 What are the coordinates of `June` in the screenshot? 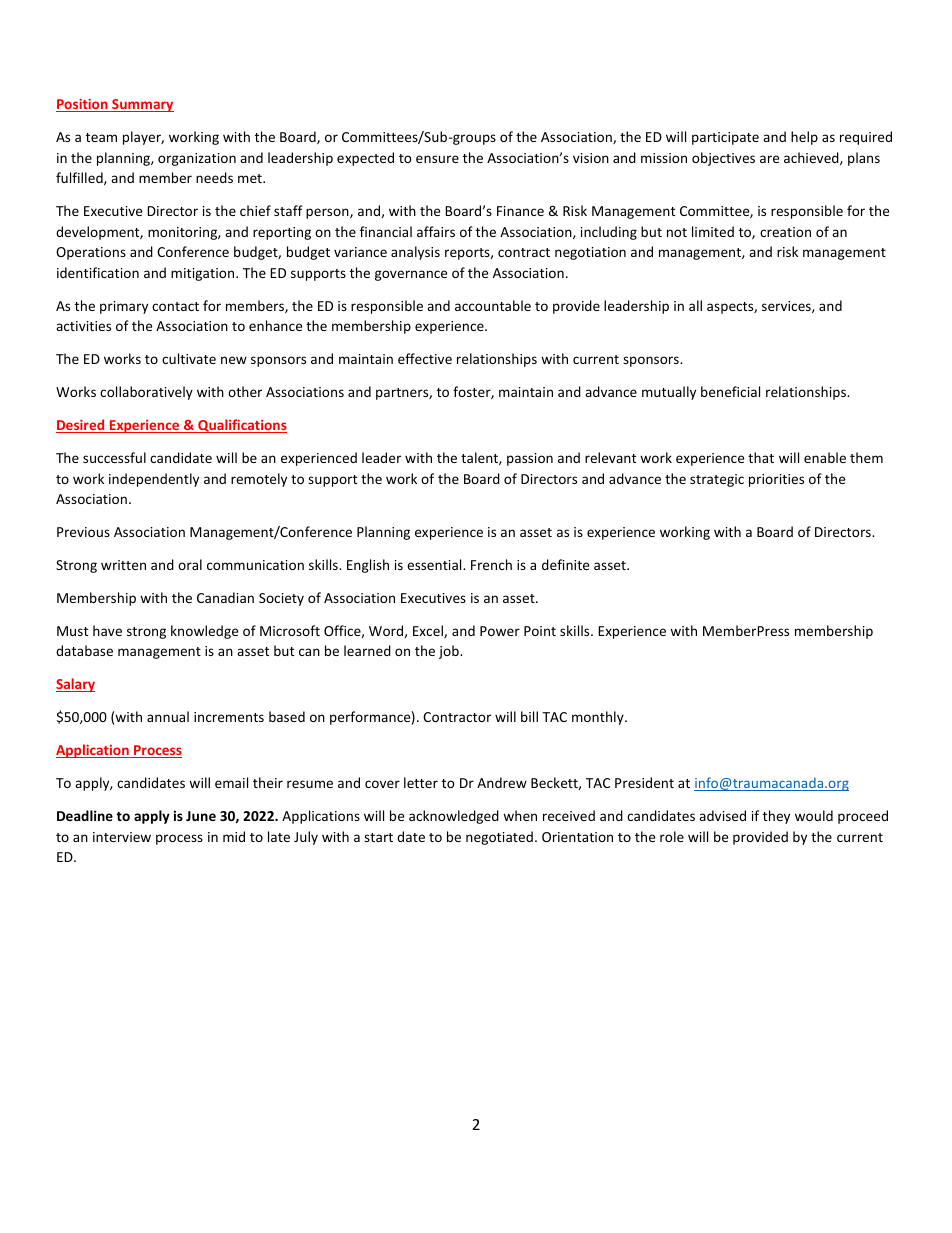 It's located at (201, 816).
